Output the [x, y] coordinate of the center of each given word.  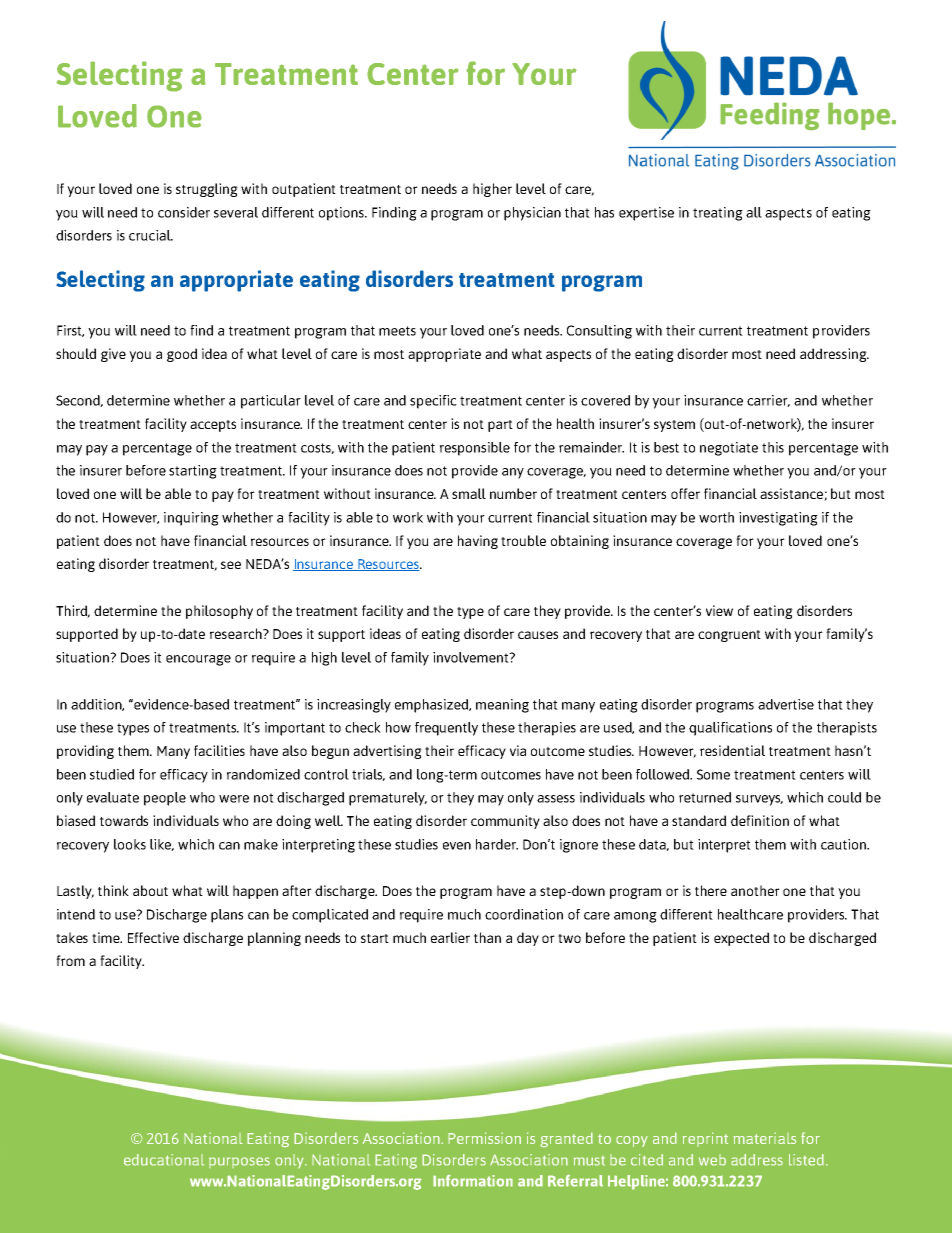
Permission [484, 1138]
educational [164, 1160]
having [478, 542]
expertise [646, 214]
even [457, 846]
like [162, 845]
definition [760, 820]
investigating [778, 519]
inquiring [191, 519]
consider [184, 212]
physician [532, 214]
